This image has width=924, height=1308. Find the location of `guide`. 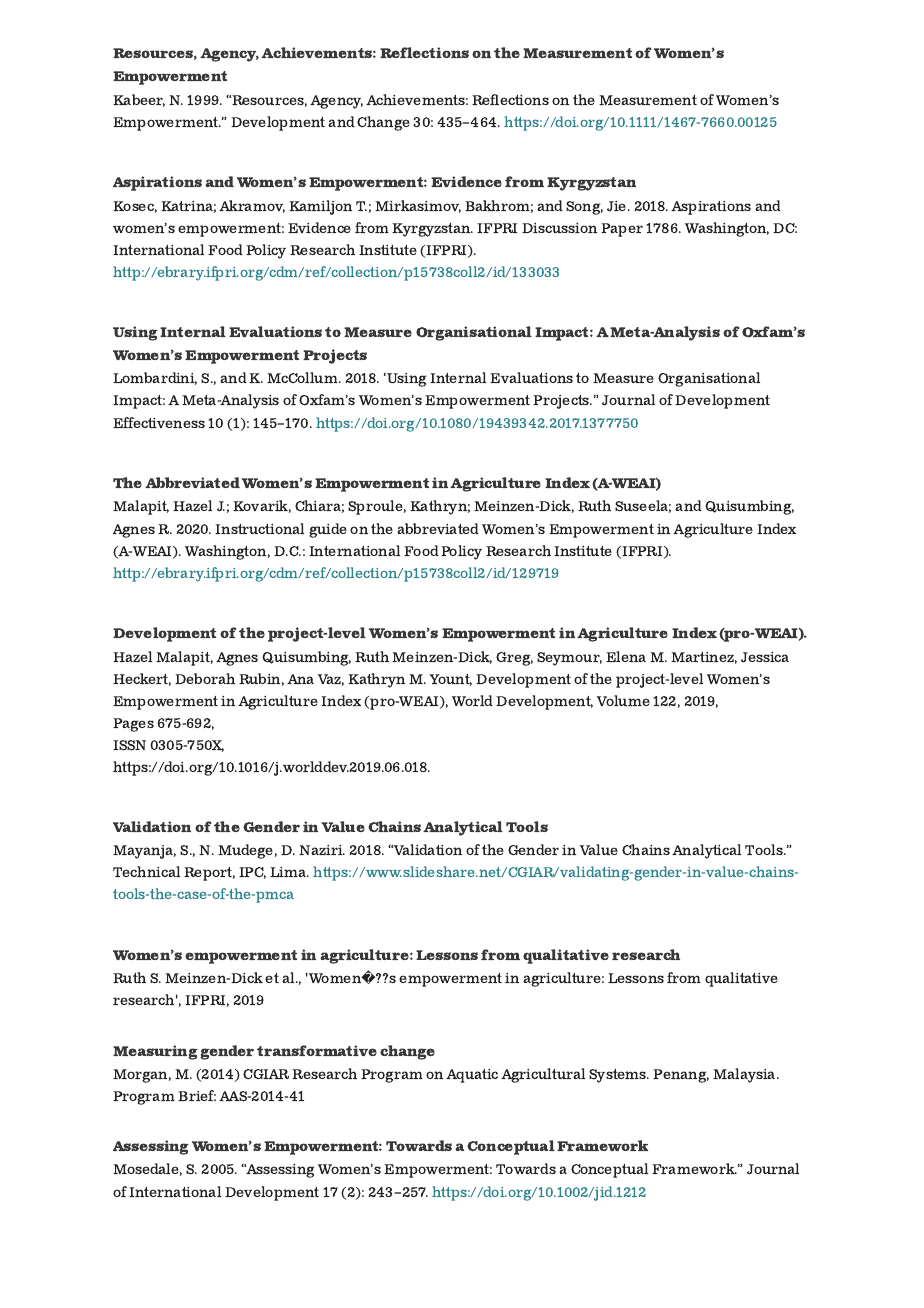

guide is located at coordinates (328, 530).
